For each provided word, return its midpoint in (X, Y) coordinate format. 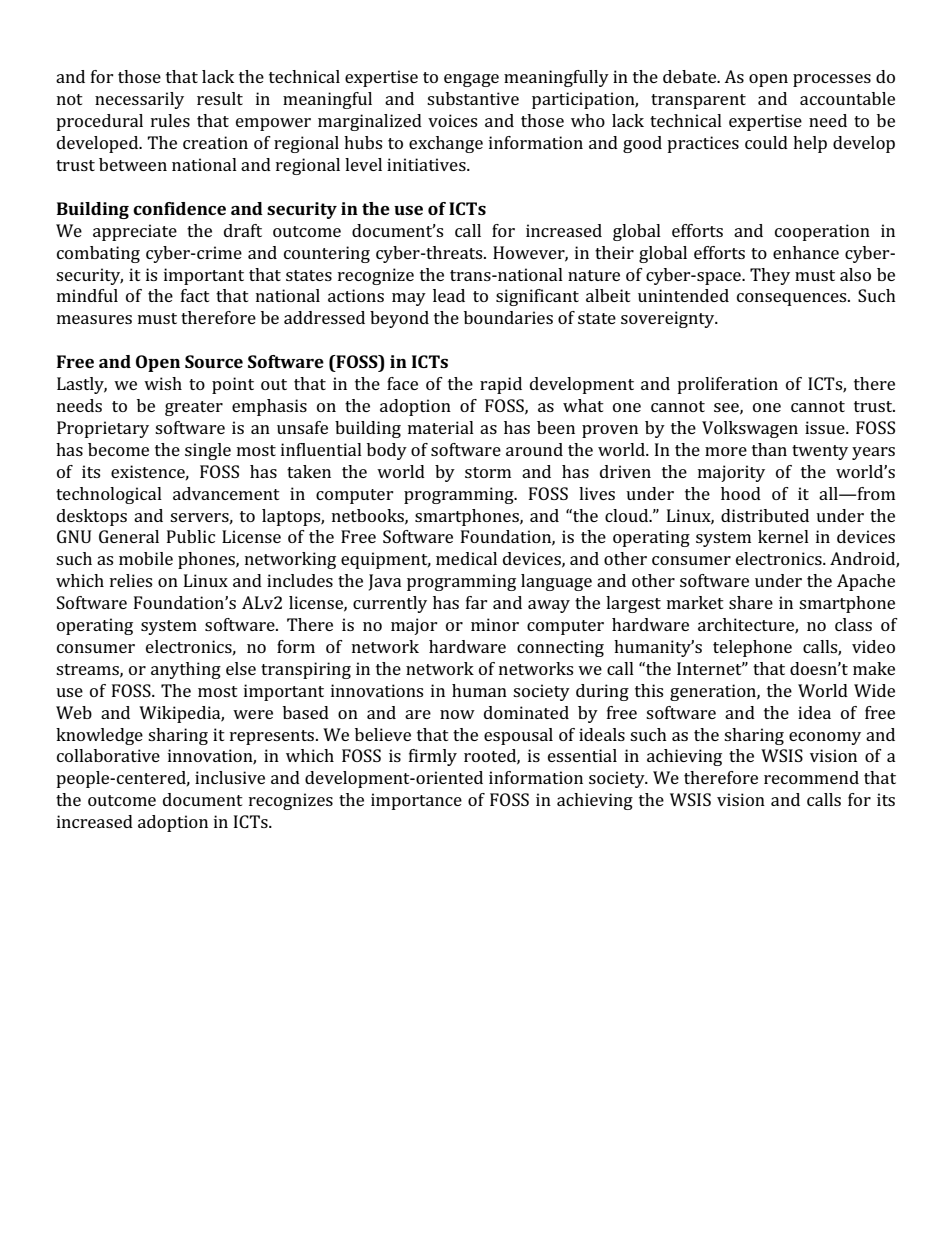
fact (195, 295)
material (441, 427)
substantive (473, 98)
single (208, 451)
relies (131, 580)
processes (832, 80)
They (770, 276)
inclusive (230, 777)
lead (449, 295)
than (769, 449)
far (477, 602)
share (751, 602)
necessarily (139, 100)
